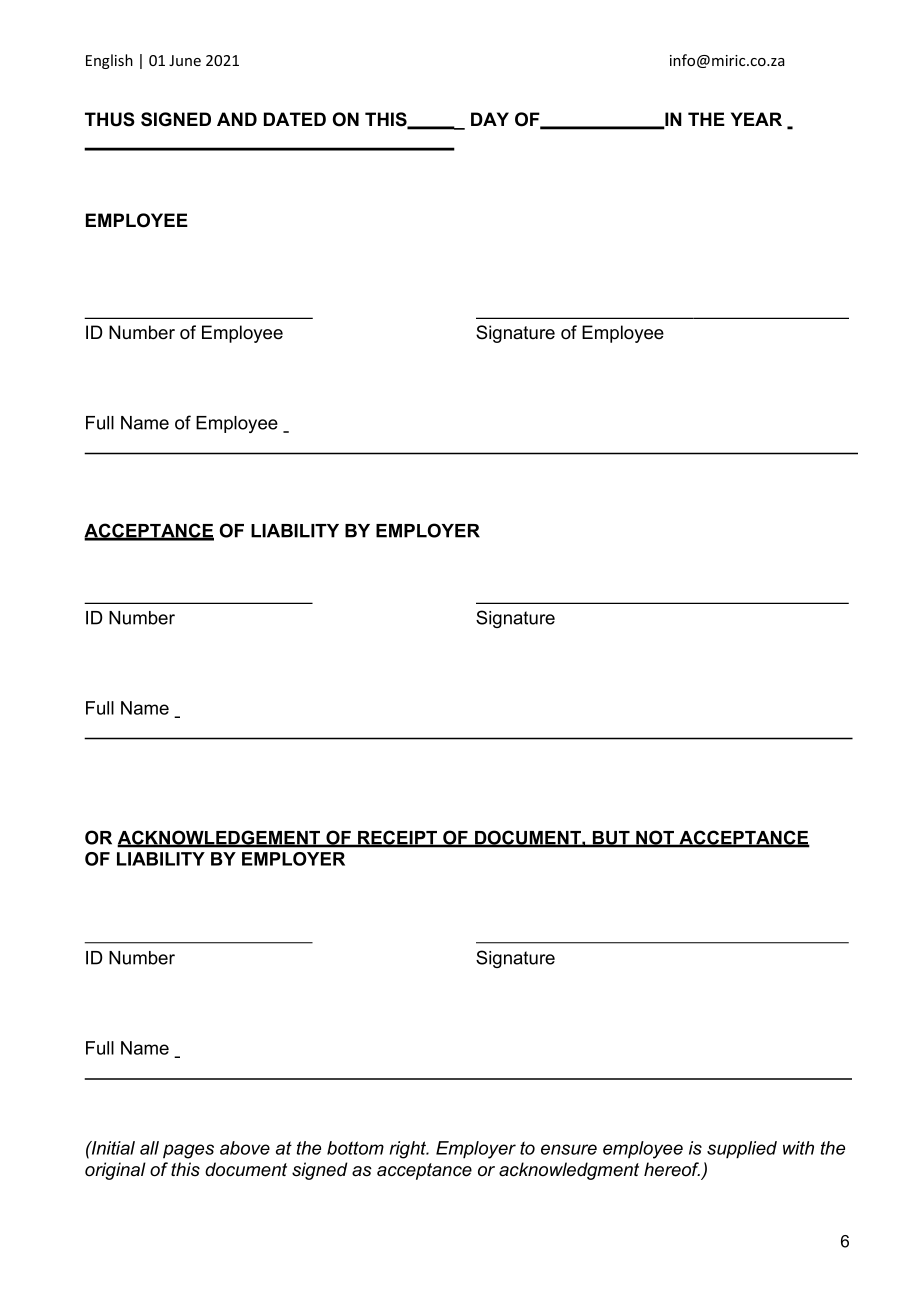  Describe the element at coordinates (237, 119) in the screenshot. I see `AND` at that location.
